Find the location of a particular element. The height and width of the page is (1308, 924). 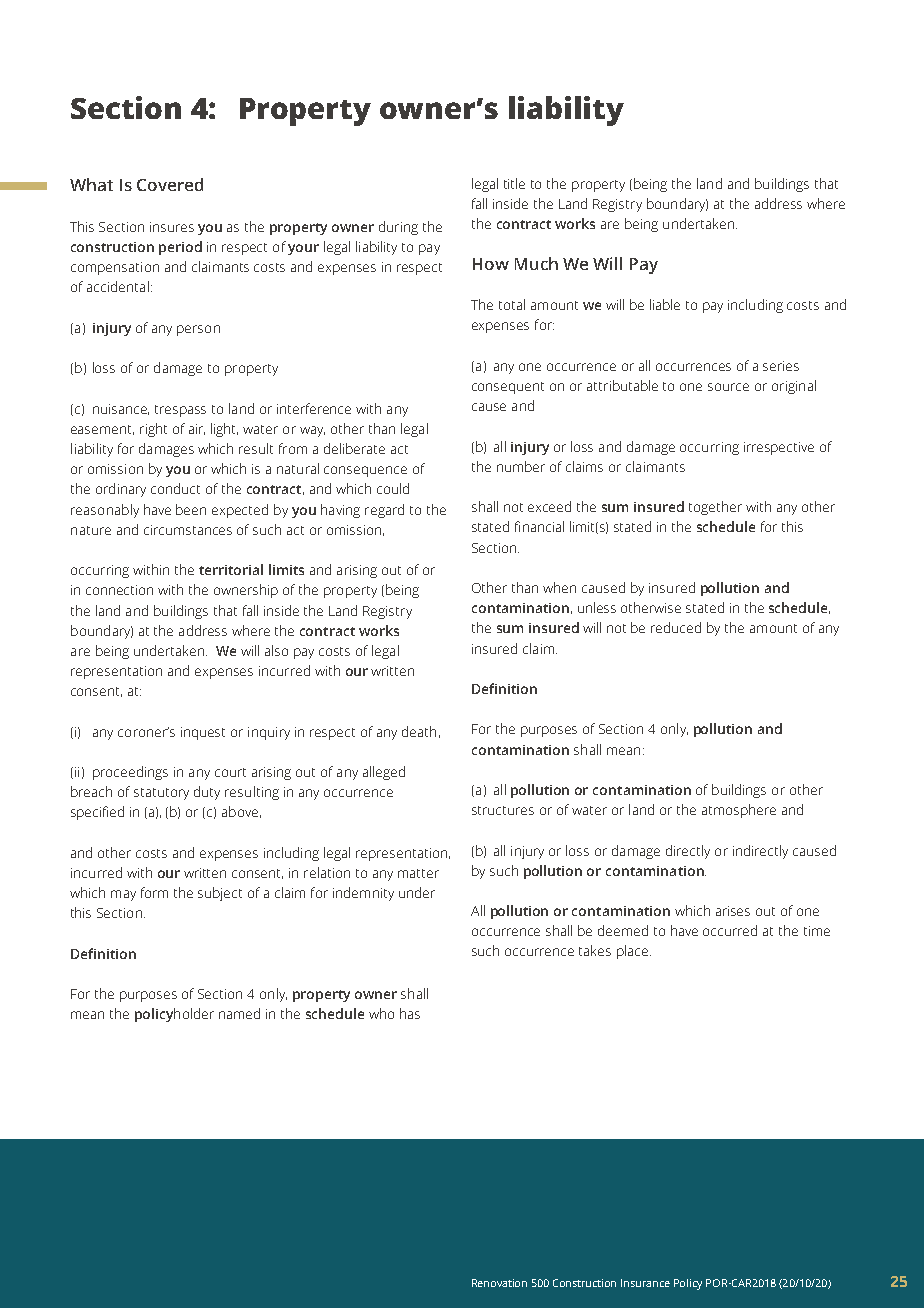

matter is located at coordinates (418, 873).
